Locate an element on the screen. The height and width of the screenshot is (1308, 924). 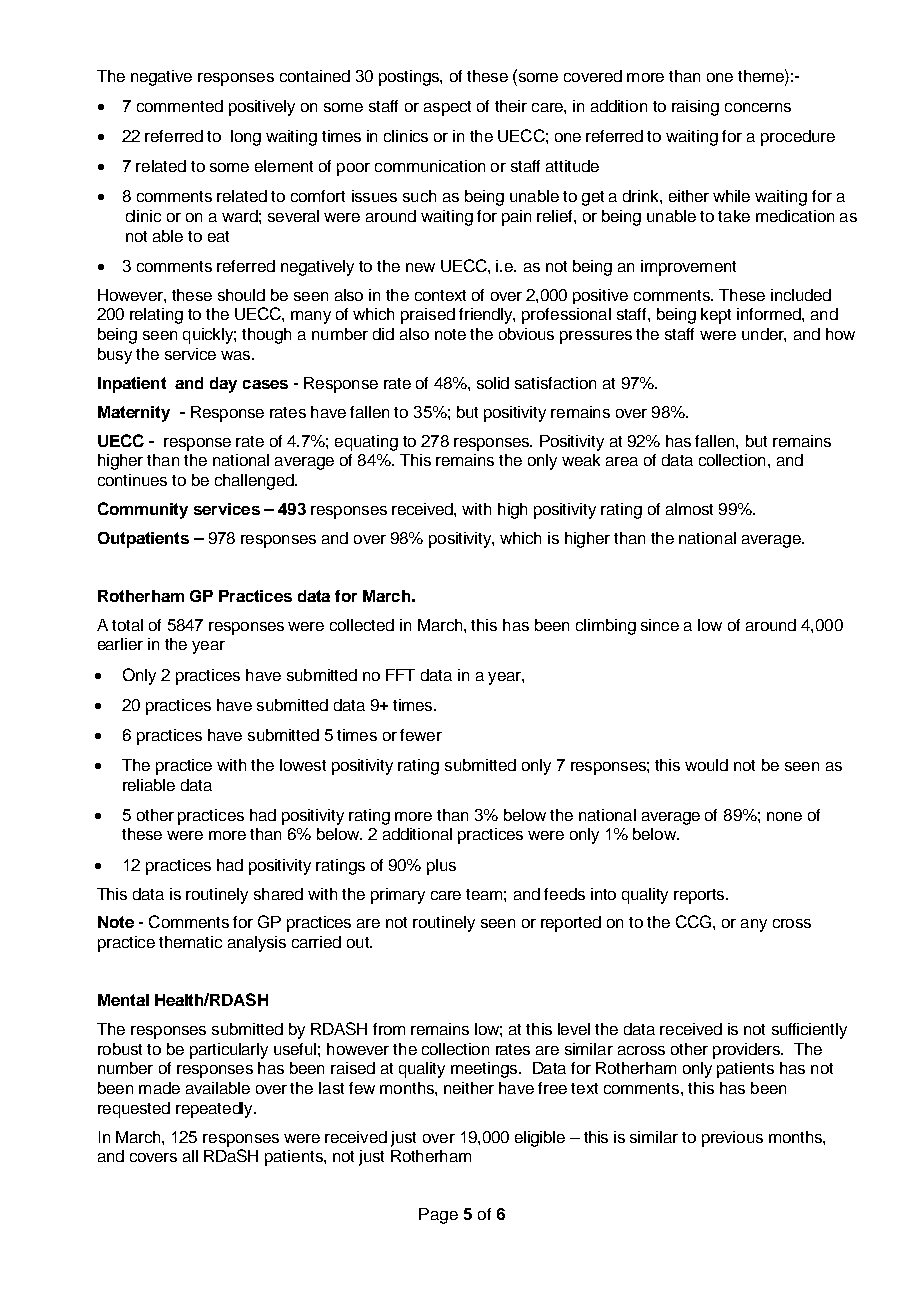
commented is located at coordinates (180, 106).
